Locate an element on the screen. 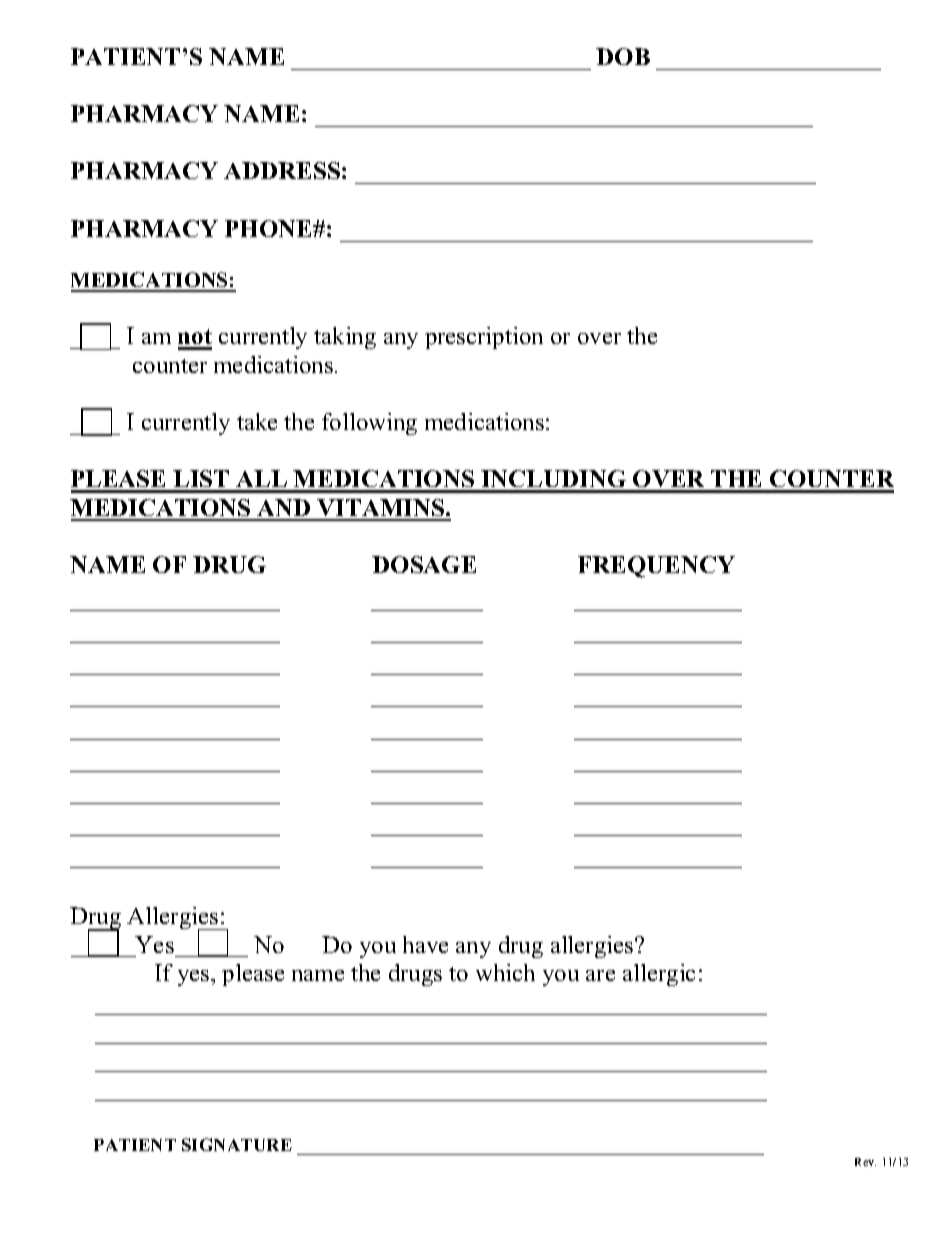  DOB is located at coordinates (623, 56).
